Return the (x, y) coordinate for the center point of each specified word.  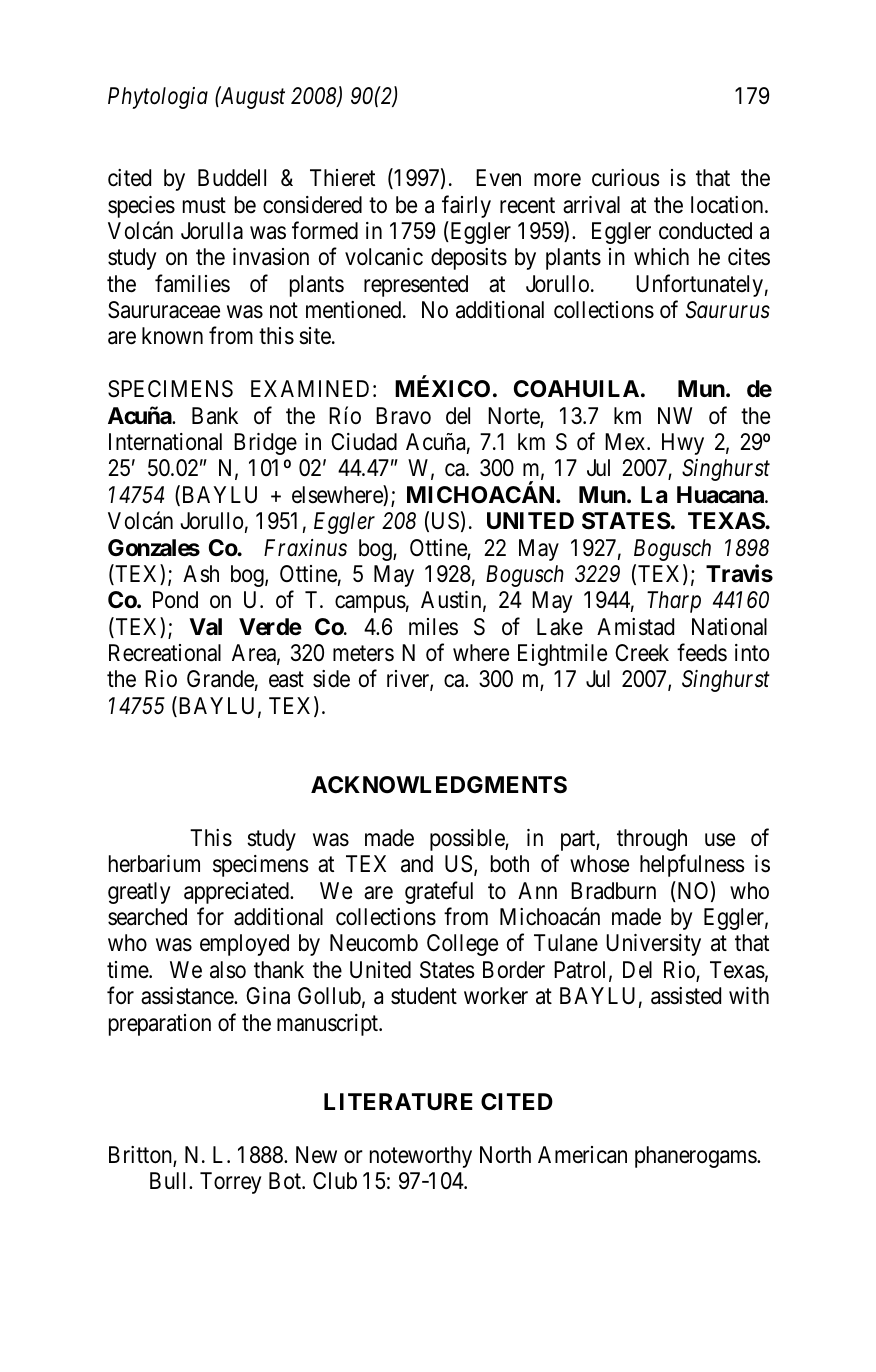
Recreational (165, 653)
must (204, 205)
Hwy (683, 444)
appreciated (237, 893)
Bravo (403, 416)
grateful (439, 892)
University (653, 945)
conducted (705, 231)
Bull (170, 1180)
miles (433, 627)
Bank (215, 416)
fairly (466, 206)
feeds (702, 653)
